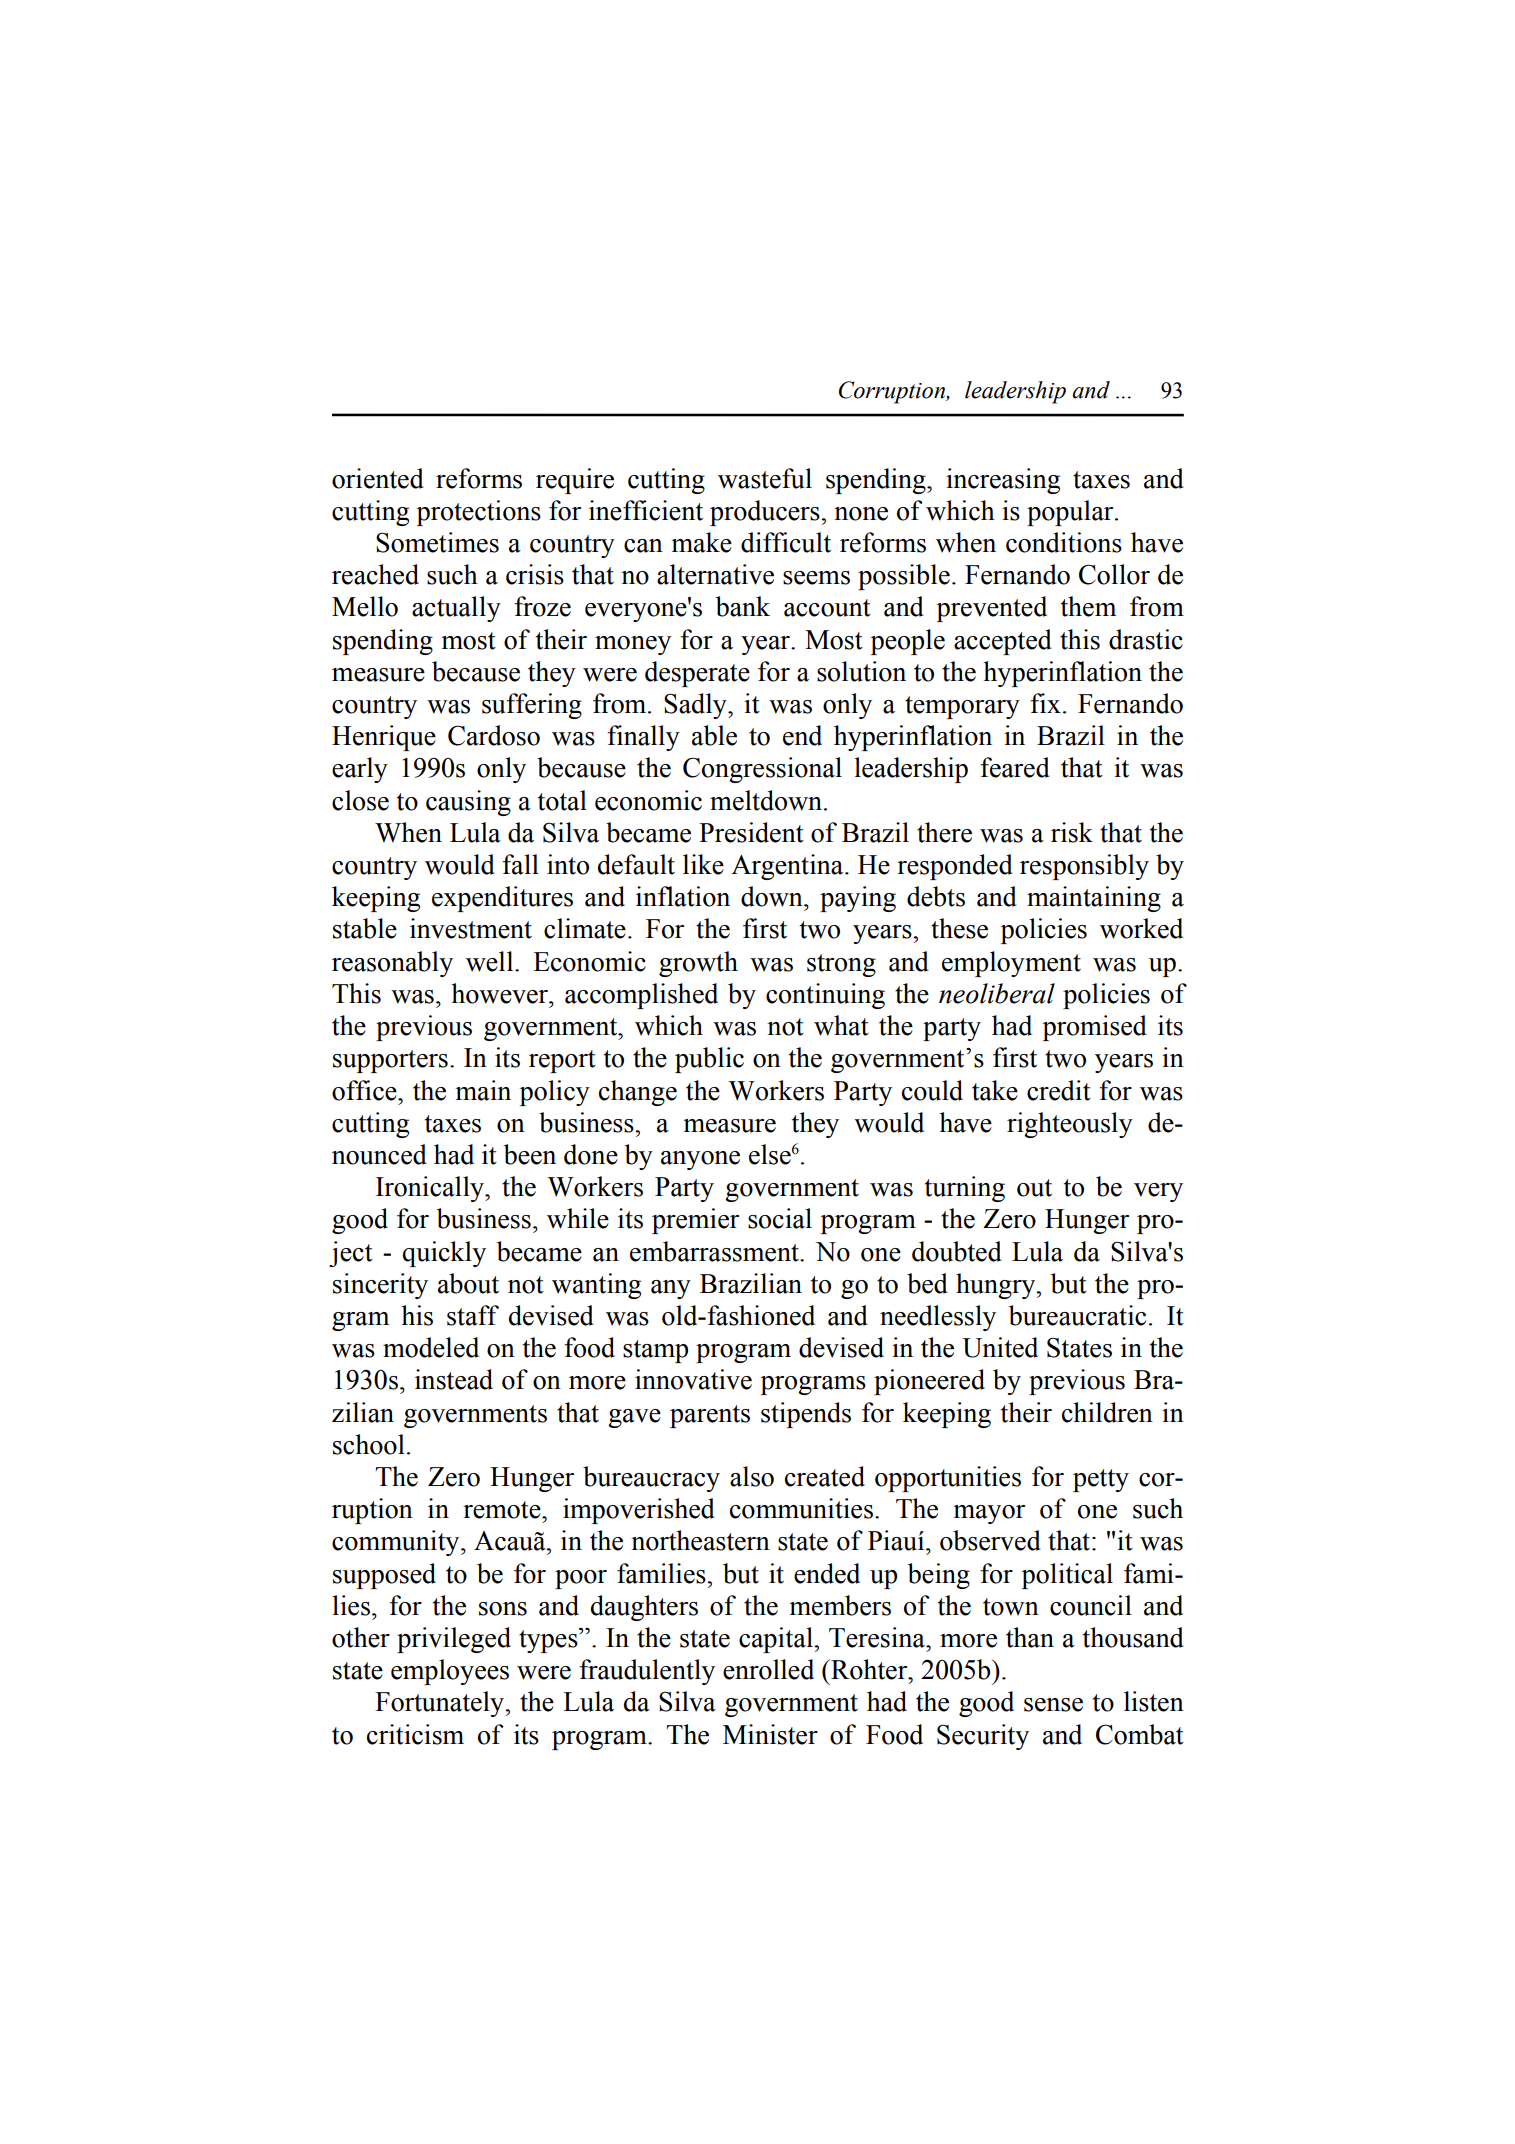  What do you see at coordinates (762, 770) in the screenshot?
I see `Congressional` at bounding box center [762, 770].
